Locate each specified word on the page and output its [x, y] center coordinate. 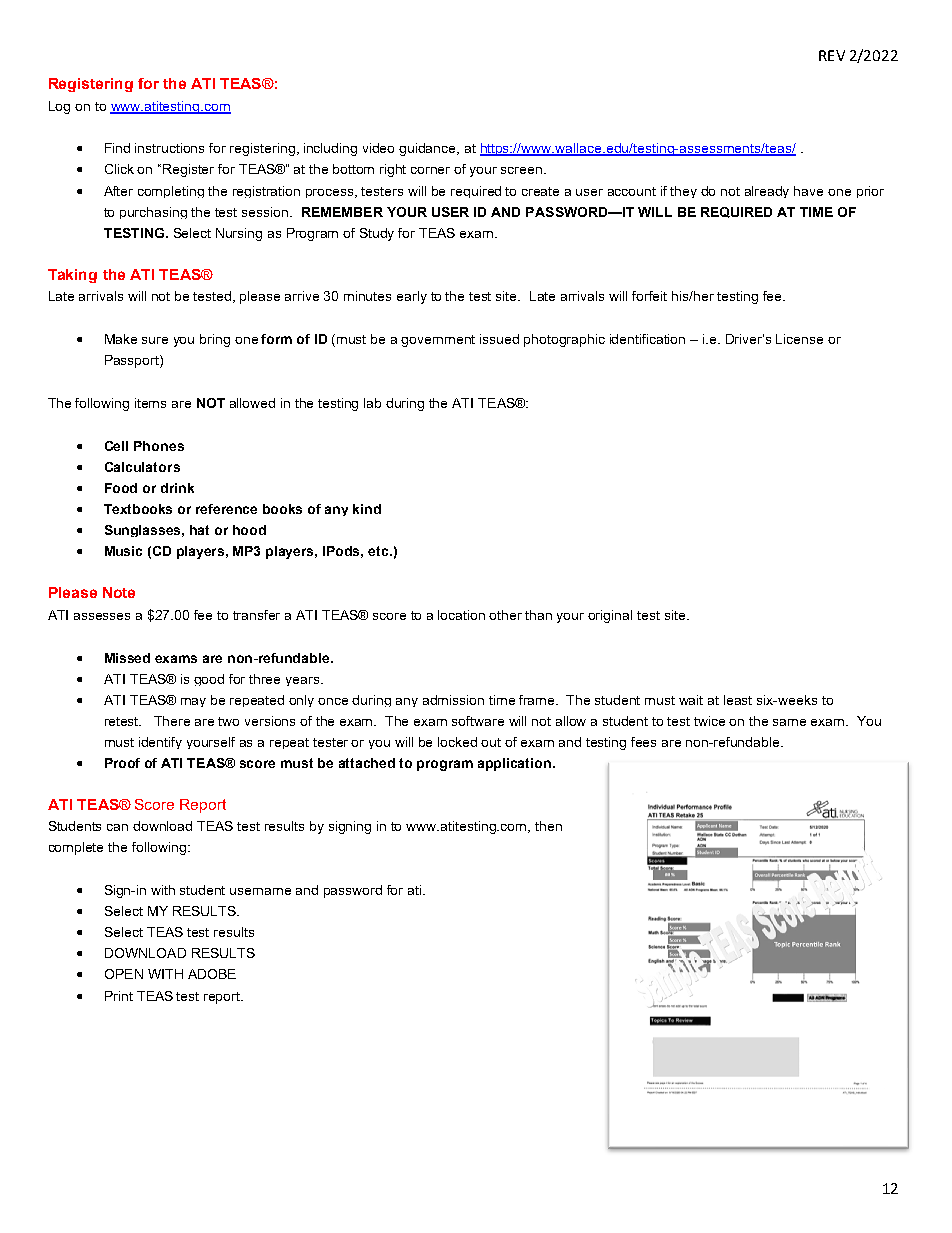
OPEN [124, 974]
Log [59, 107]
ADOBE [212, 974]
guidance [429, 149]
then [548, 826]
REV [832, 55]
